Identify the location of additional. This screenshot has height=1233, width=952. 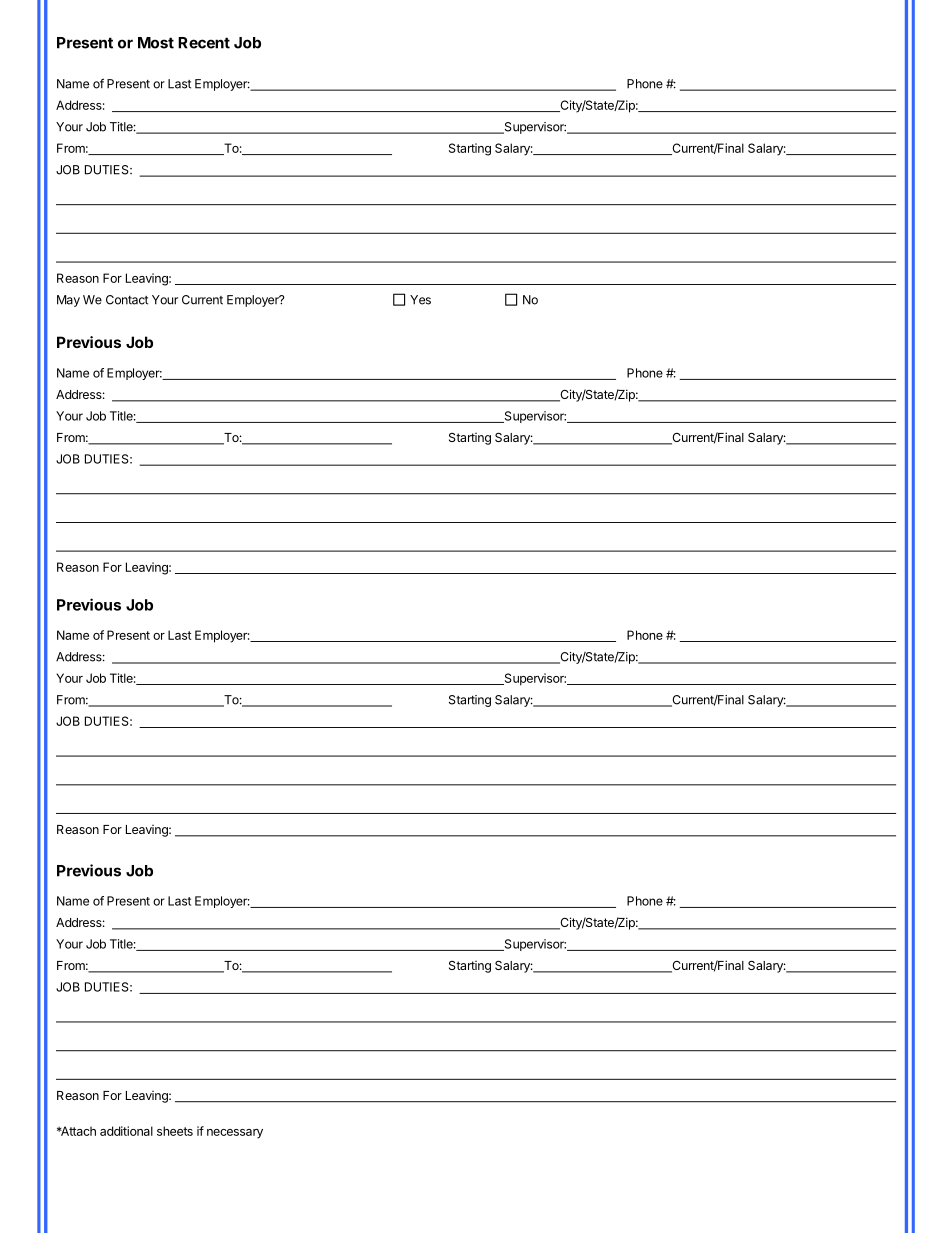
(126, 1131).
